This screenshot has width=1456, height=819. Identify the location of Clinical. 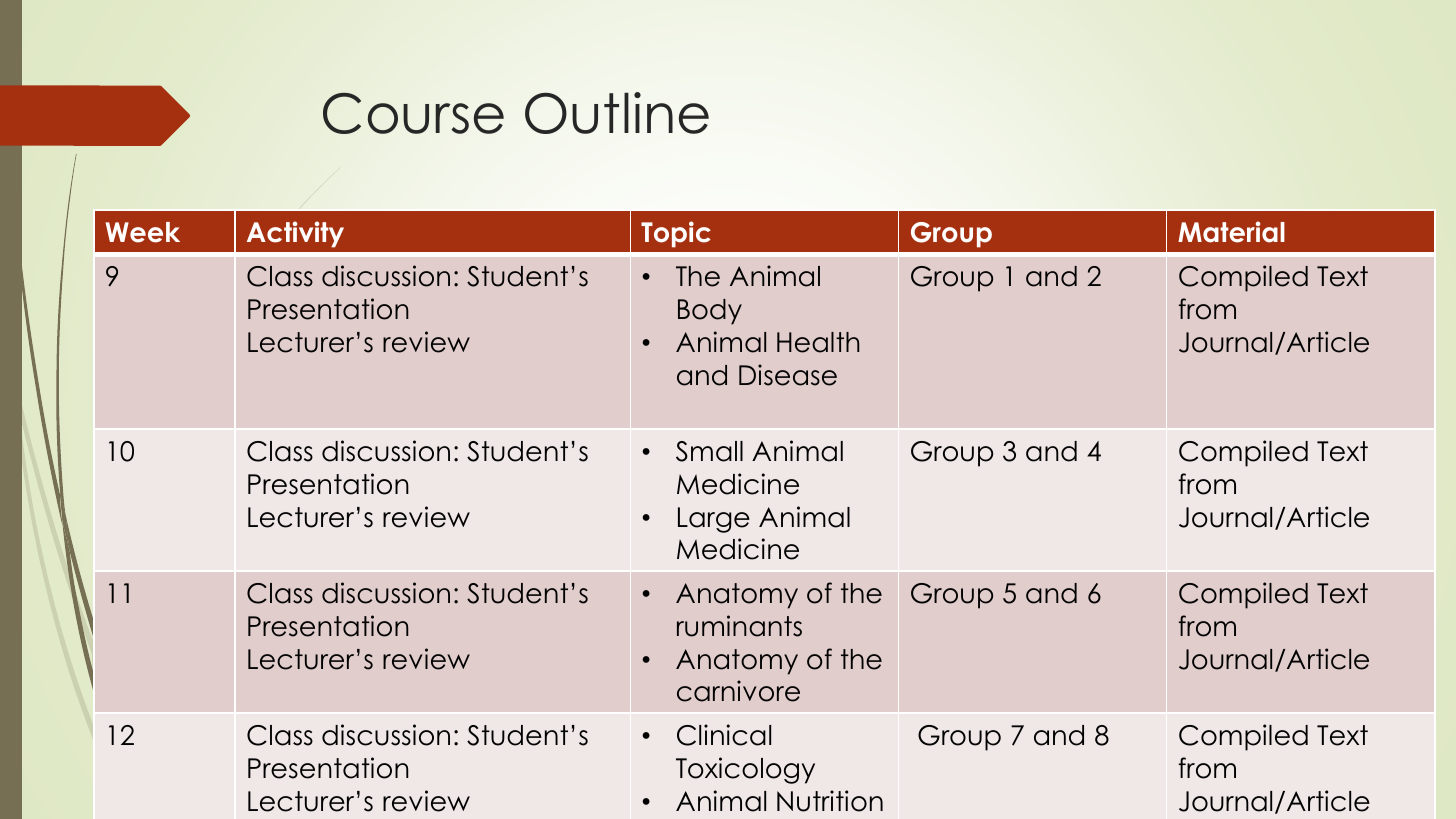
(724, 735).
